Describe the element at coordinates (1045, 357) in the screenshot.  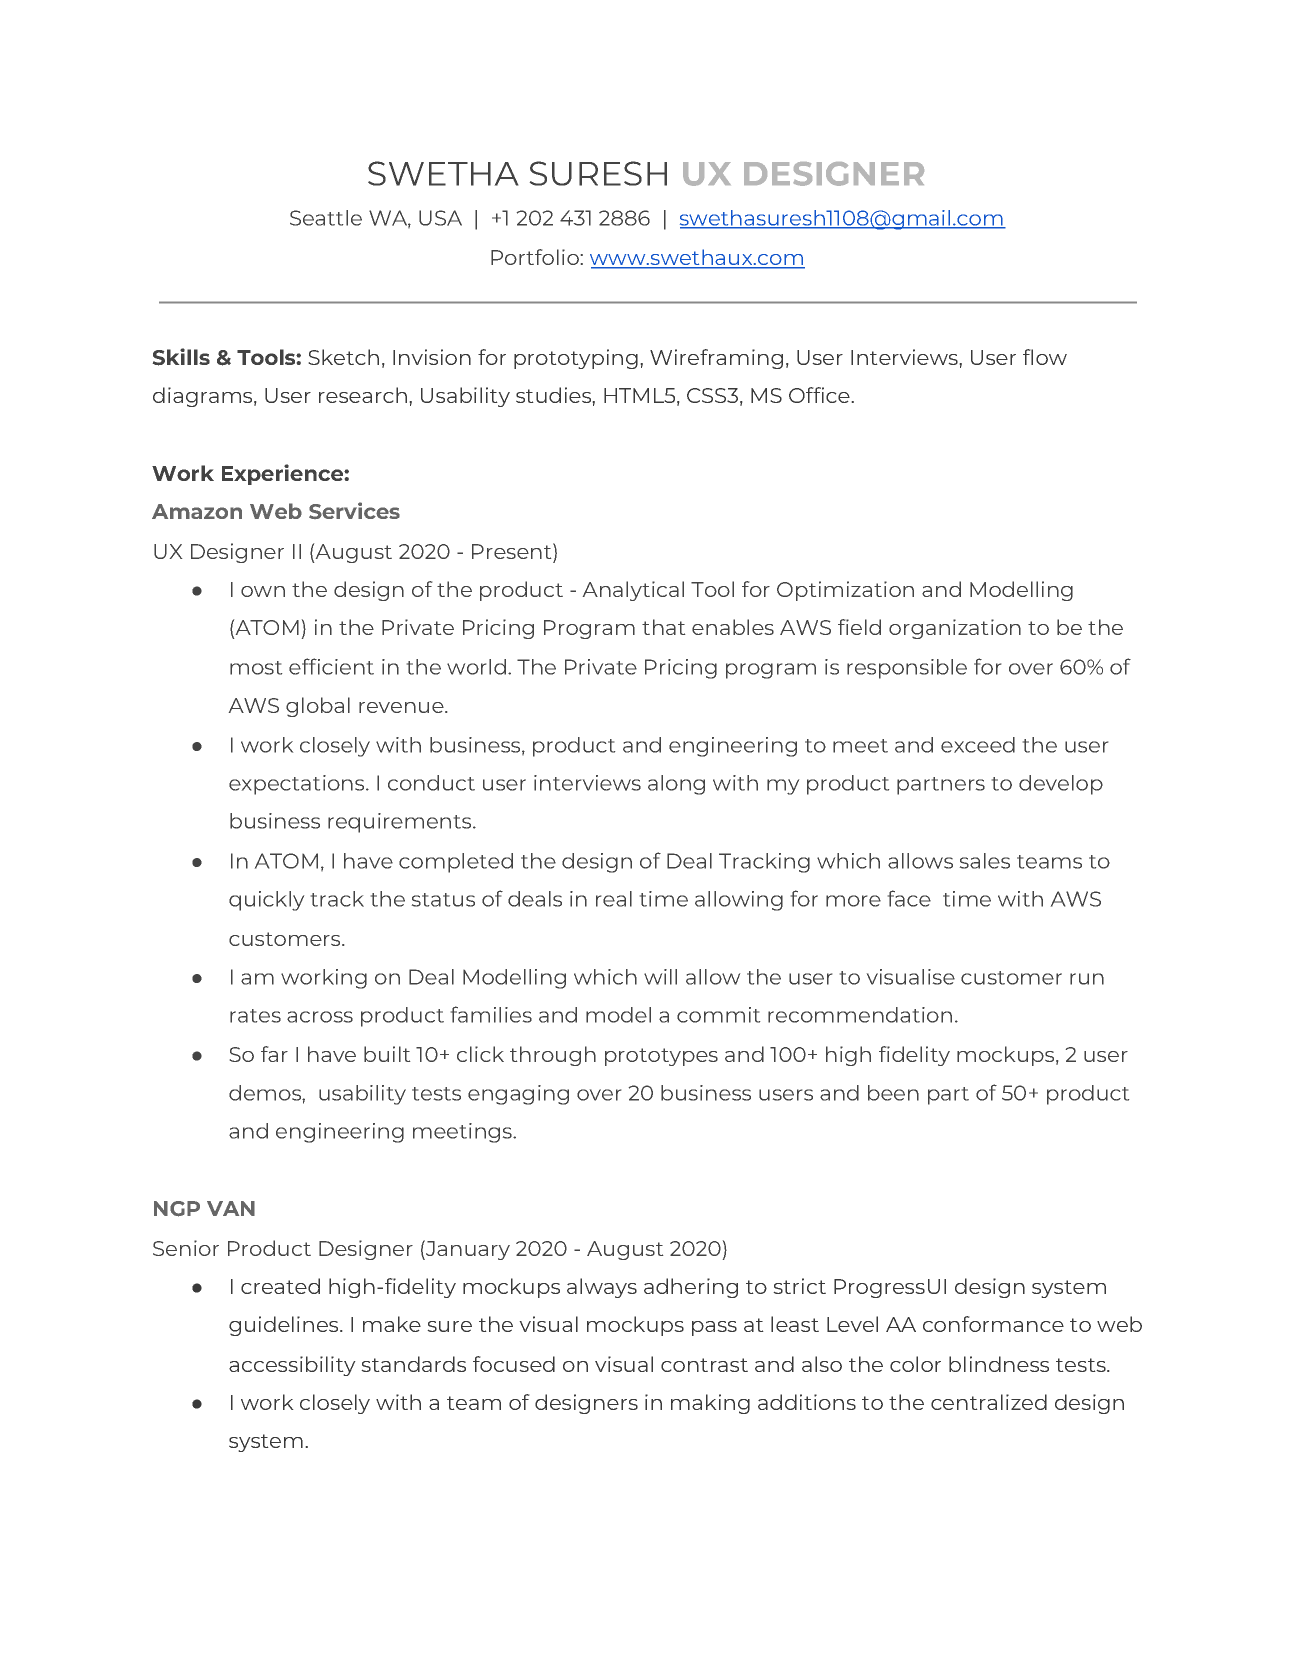
I see `flow` at that location.
